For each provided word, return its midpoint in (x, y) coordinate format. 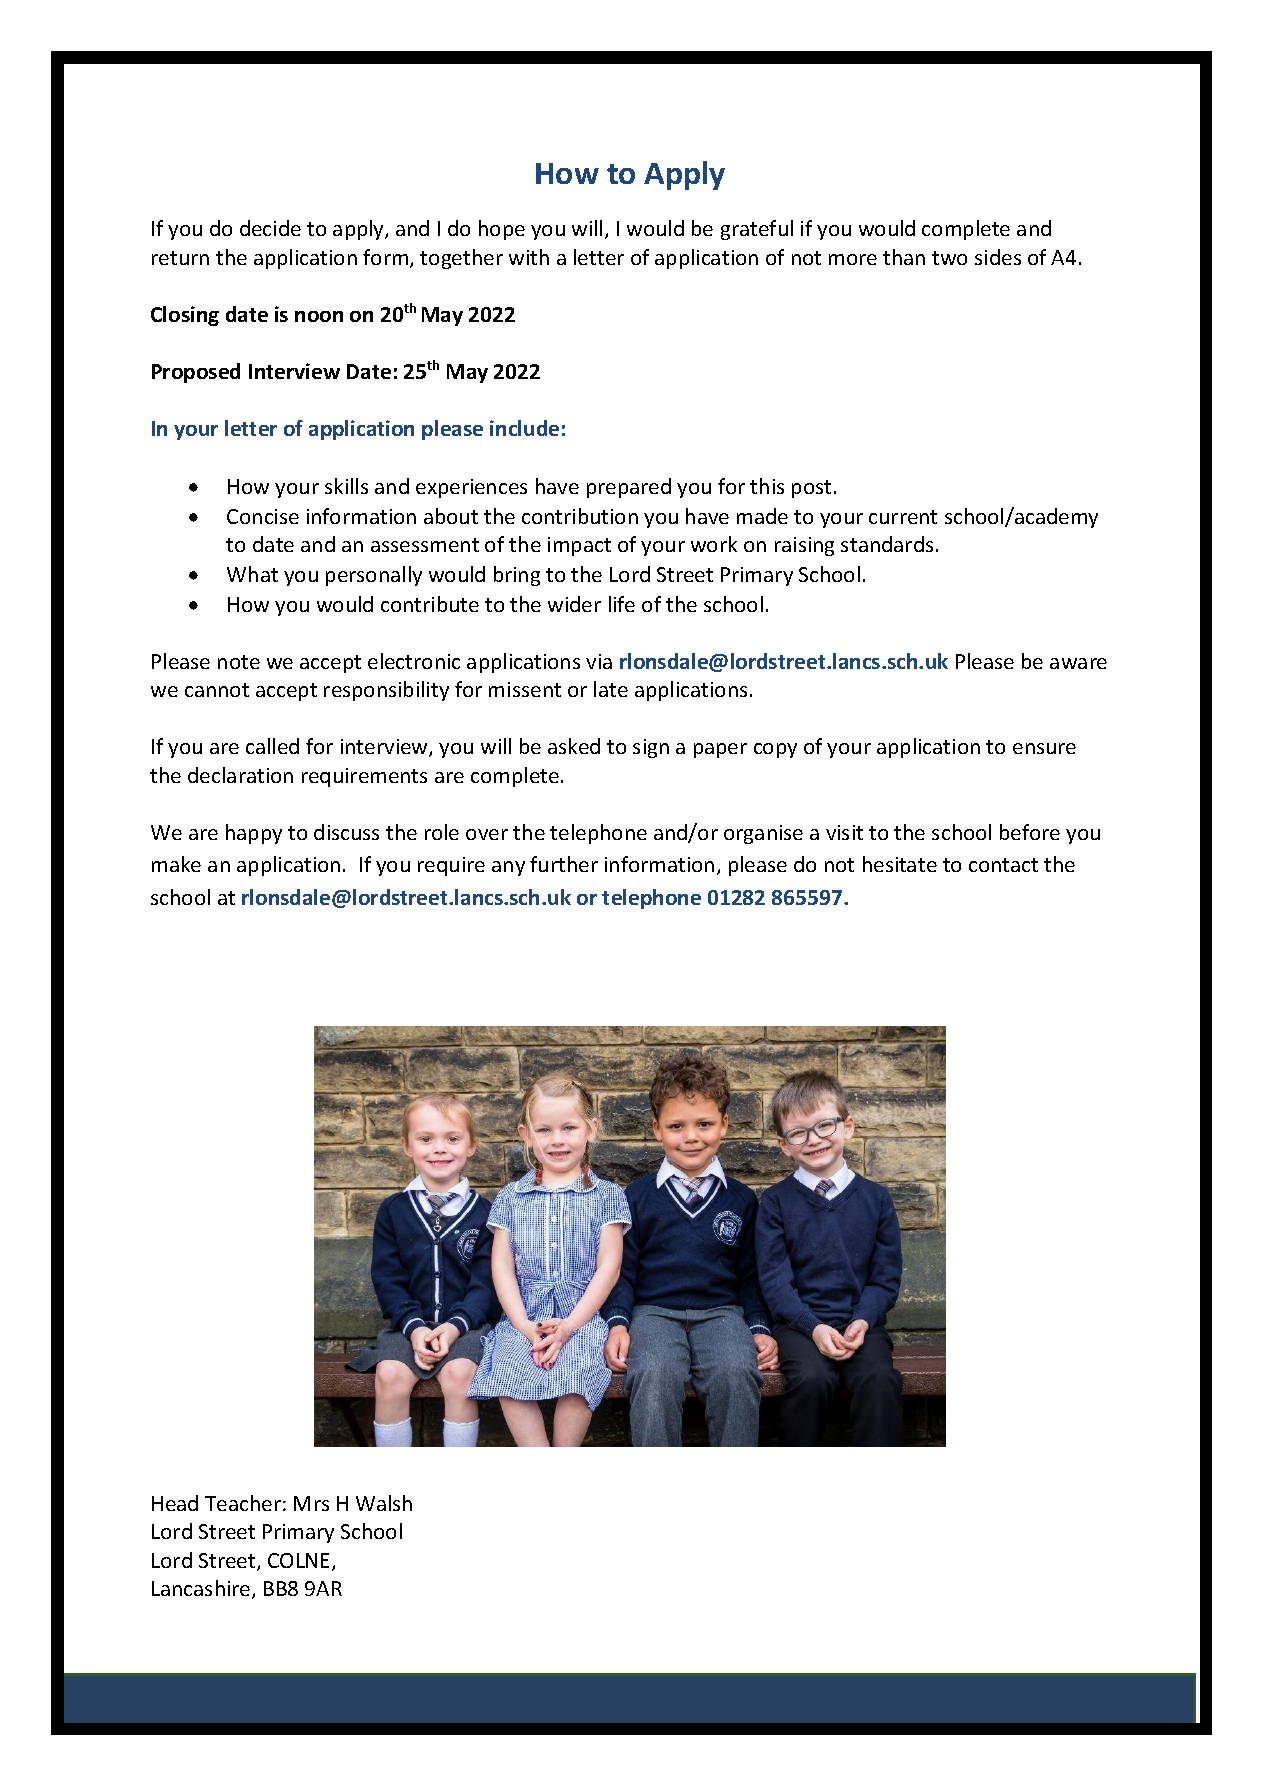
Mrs (311, 1503)
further (564, 864)
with (529, 257)
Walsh (384, 1503)
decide (270, 228)
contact (1003, 865)
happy (254, 834)
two (949, 258)
